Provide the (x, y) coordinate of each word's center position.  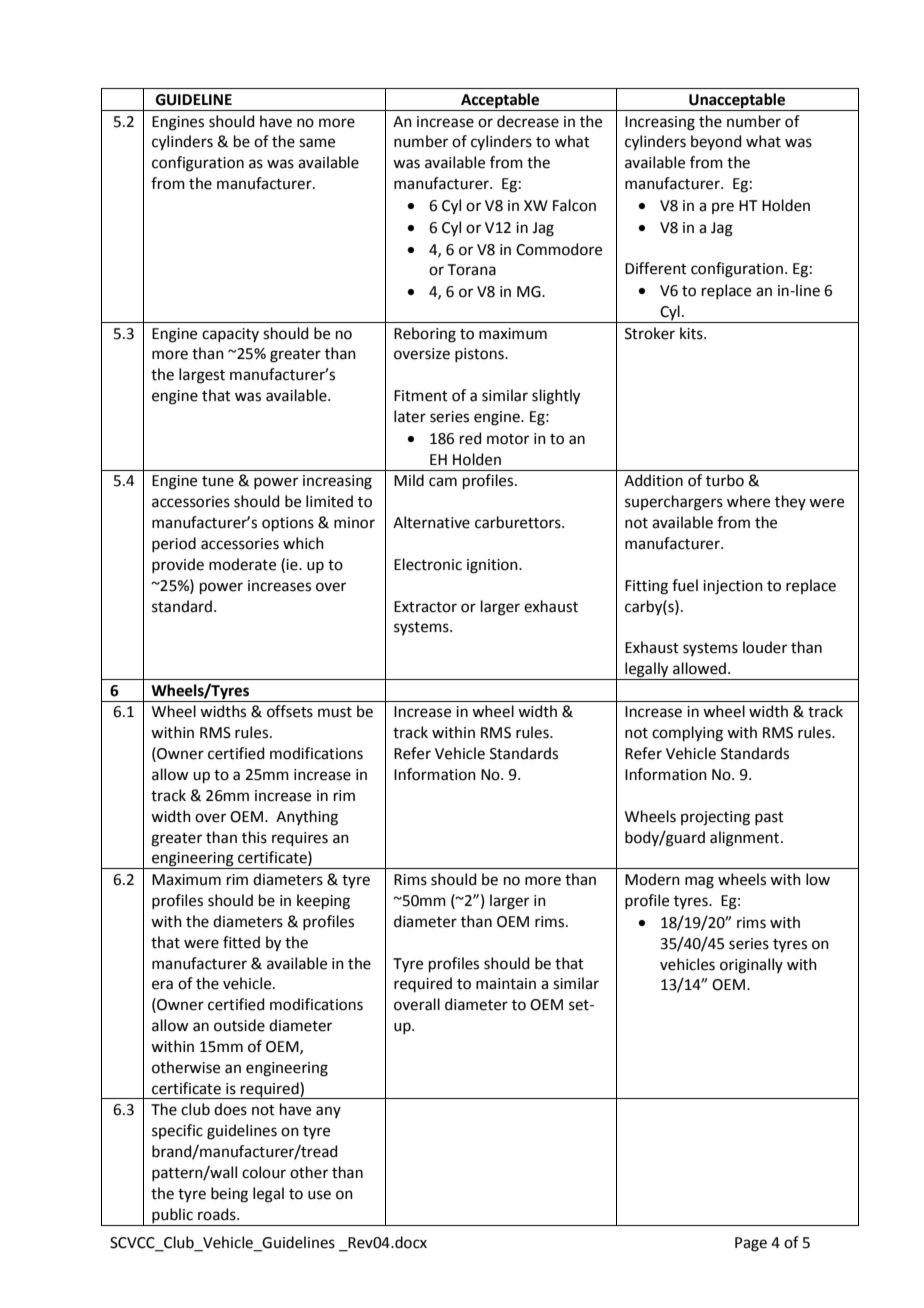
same (317, 143)
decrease (528, 121)
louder (765, 647)
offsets (290, 711)
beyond (716, 142)
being (229, 1195)
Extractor (425, 607)
